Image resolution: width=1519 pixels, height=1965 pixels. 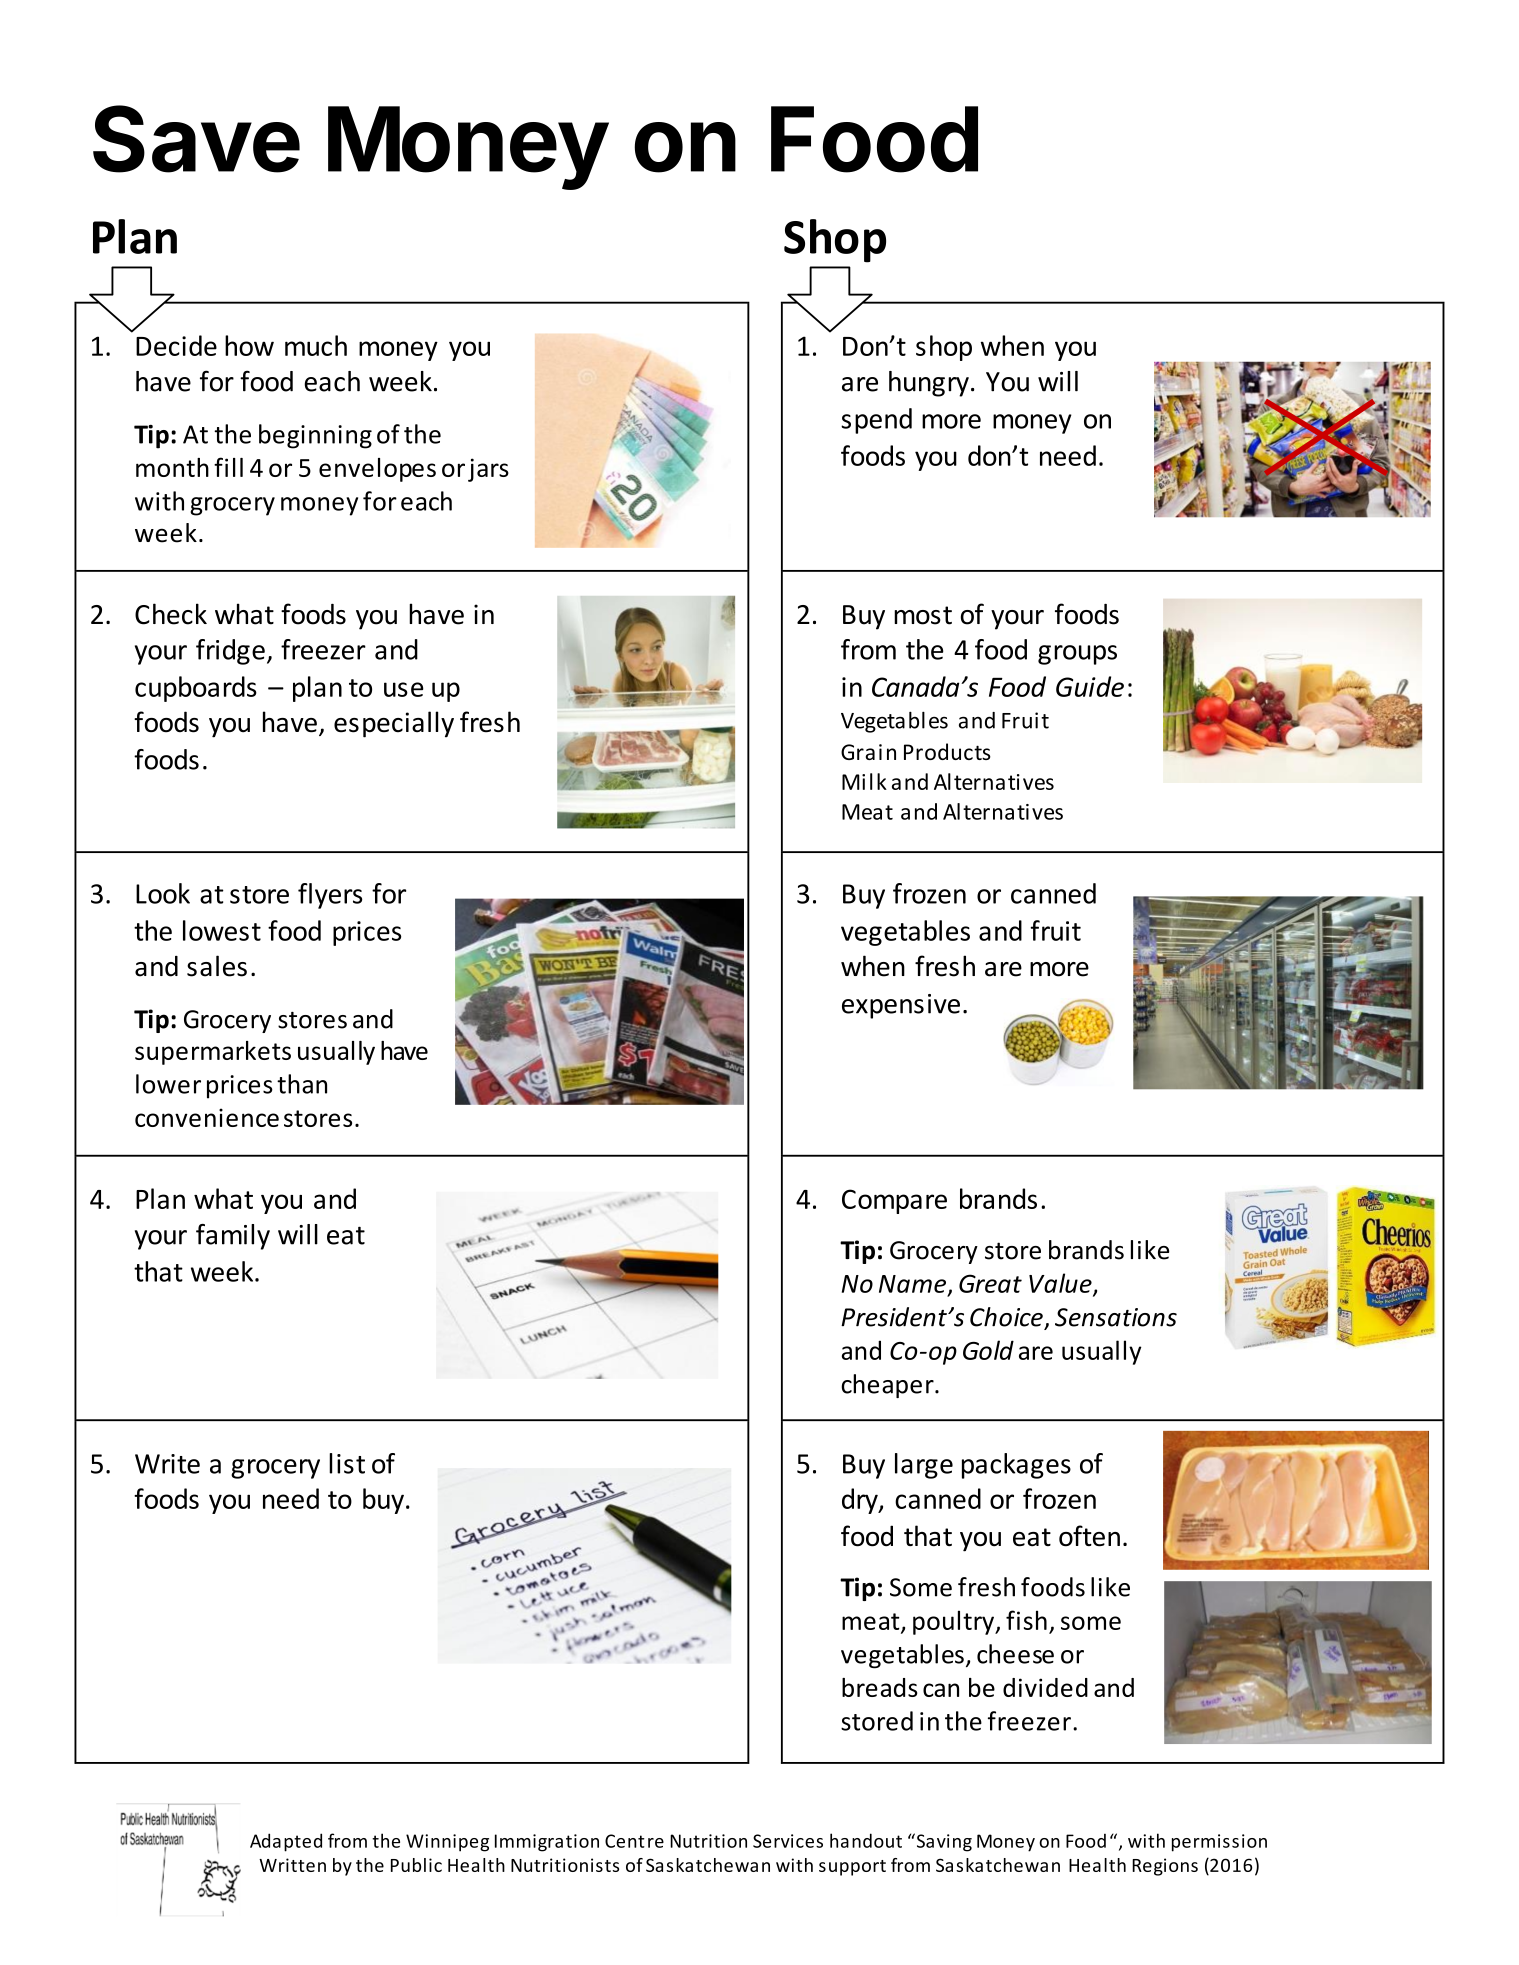 I want to click on Centre, so click(x=634, y=1841).
